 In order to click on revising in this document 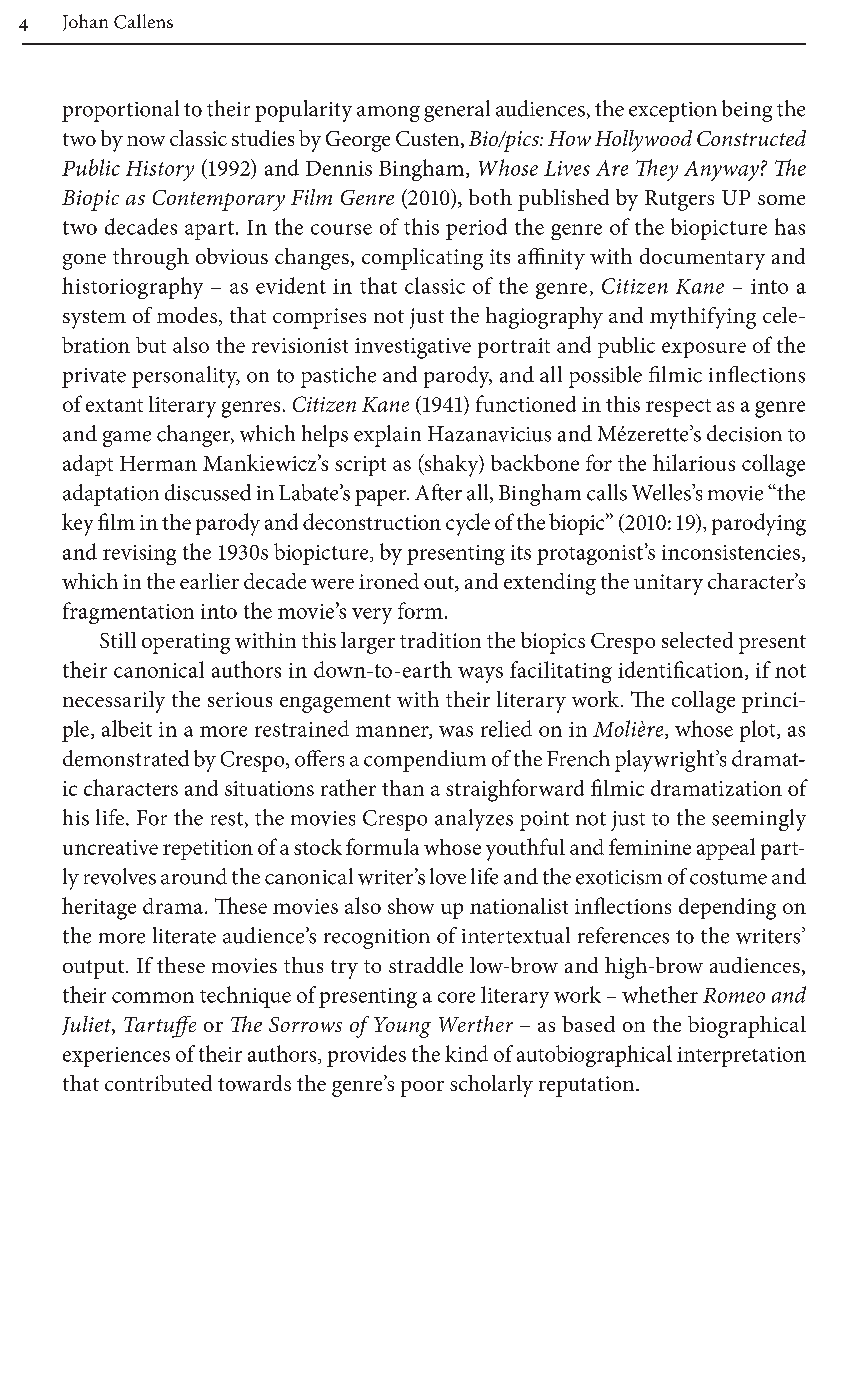, I will do `click(139, 555)`.
